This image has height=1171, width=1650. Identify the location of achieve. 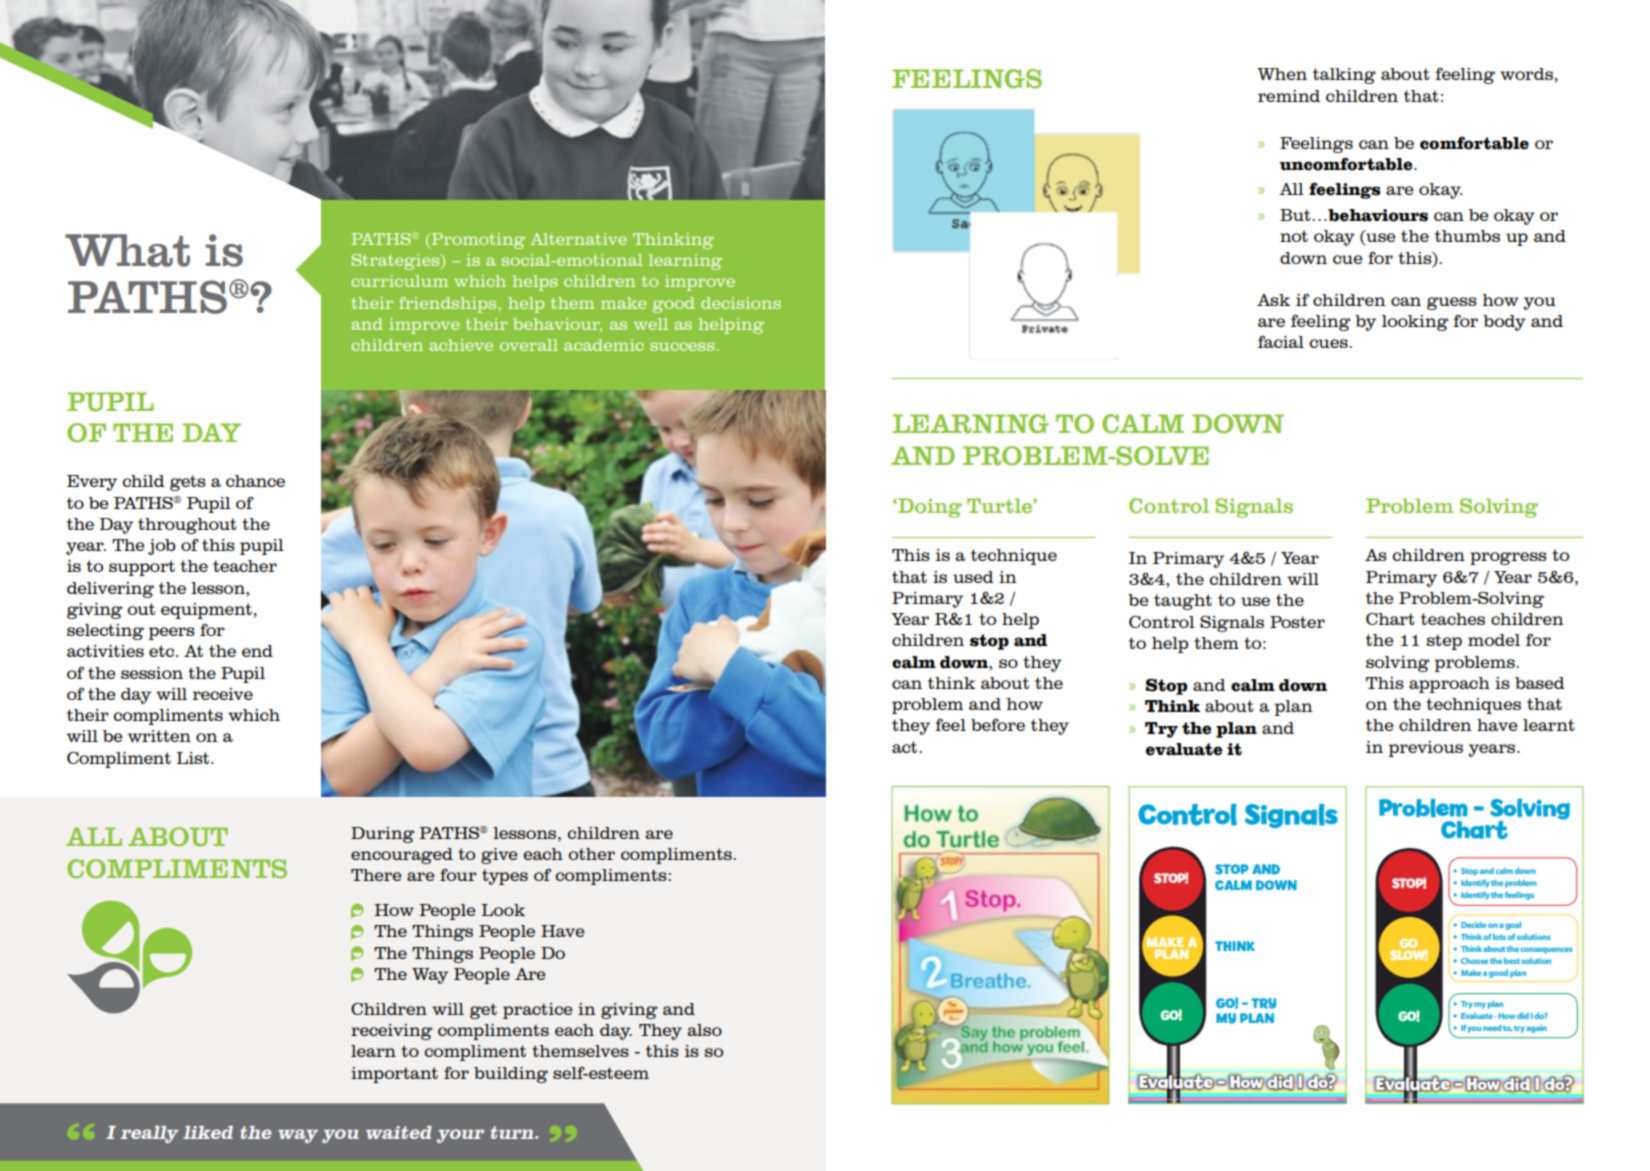
(461, 345).
